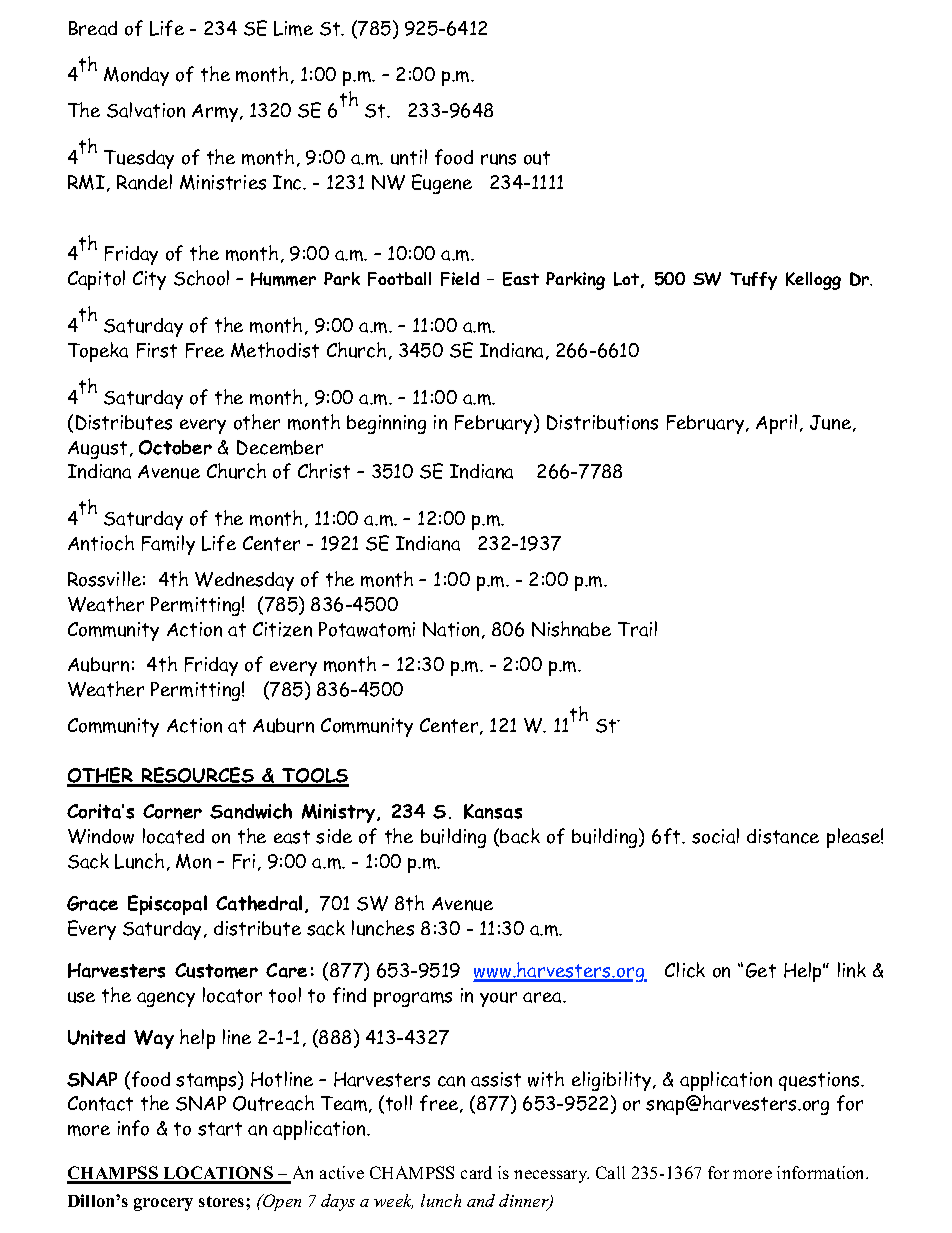 The image size is (952, 1233). Describe the element at coordinates (244, 581) in the screenshot. I see `Wednesday` at that location.
